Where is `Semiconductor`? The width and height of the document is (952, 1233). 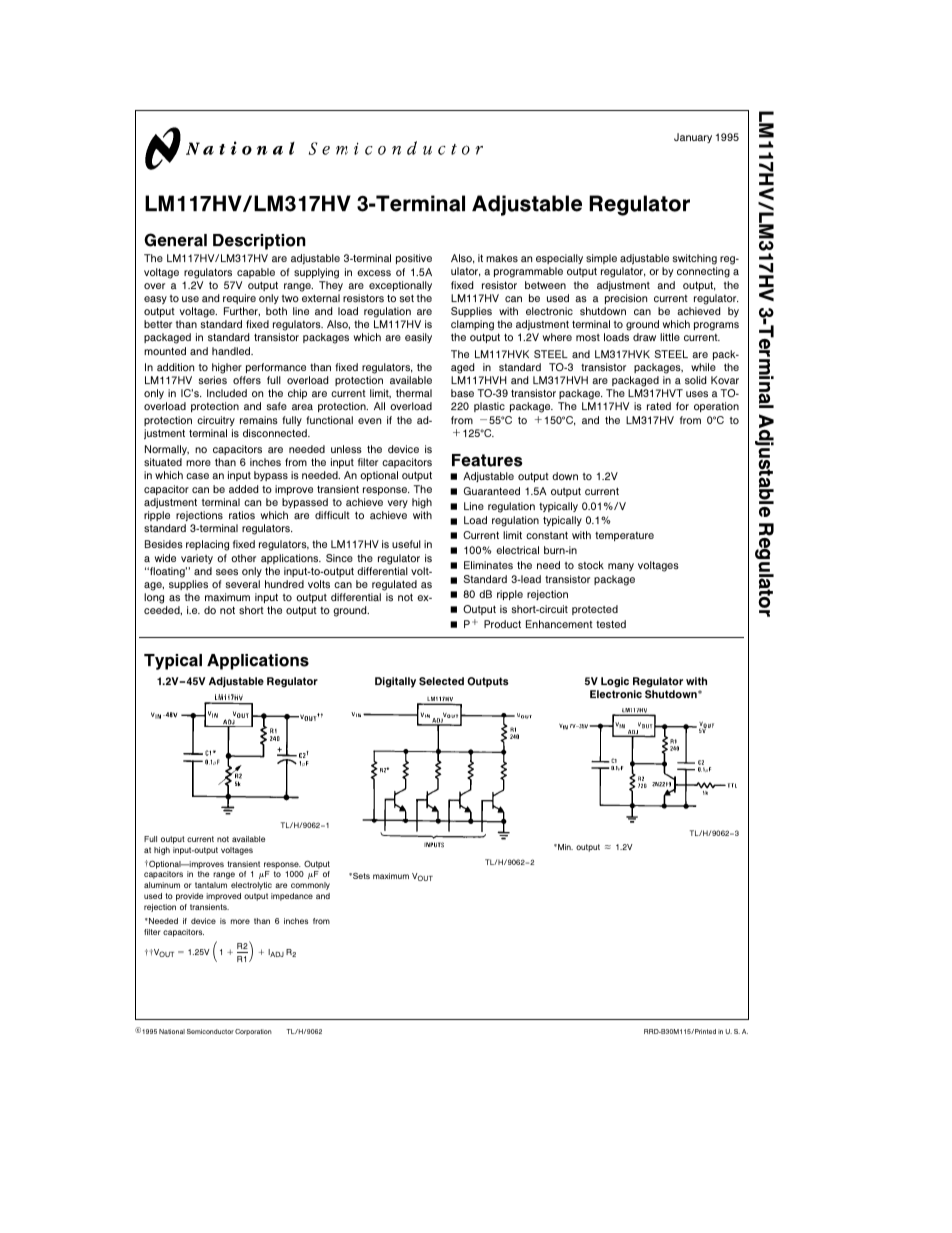
Semiconductor is located at coordinates (210, 1031).
